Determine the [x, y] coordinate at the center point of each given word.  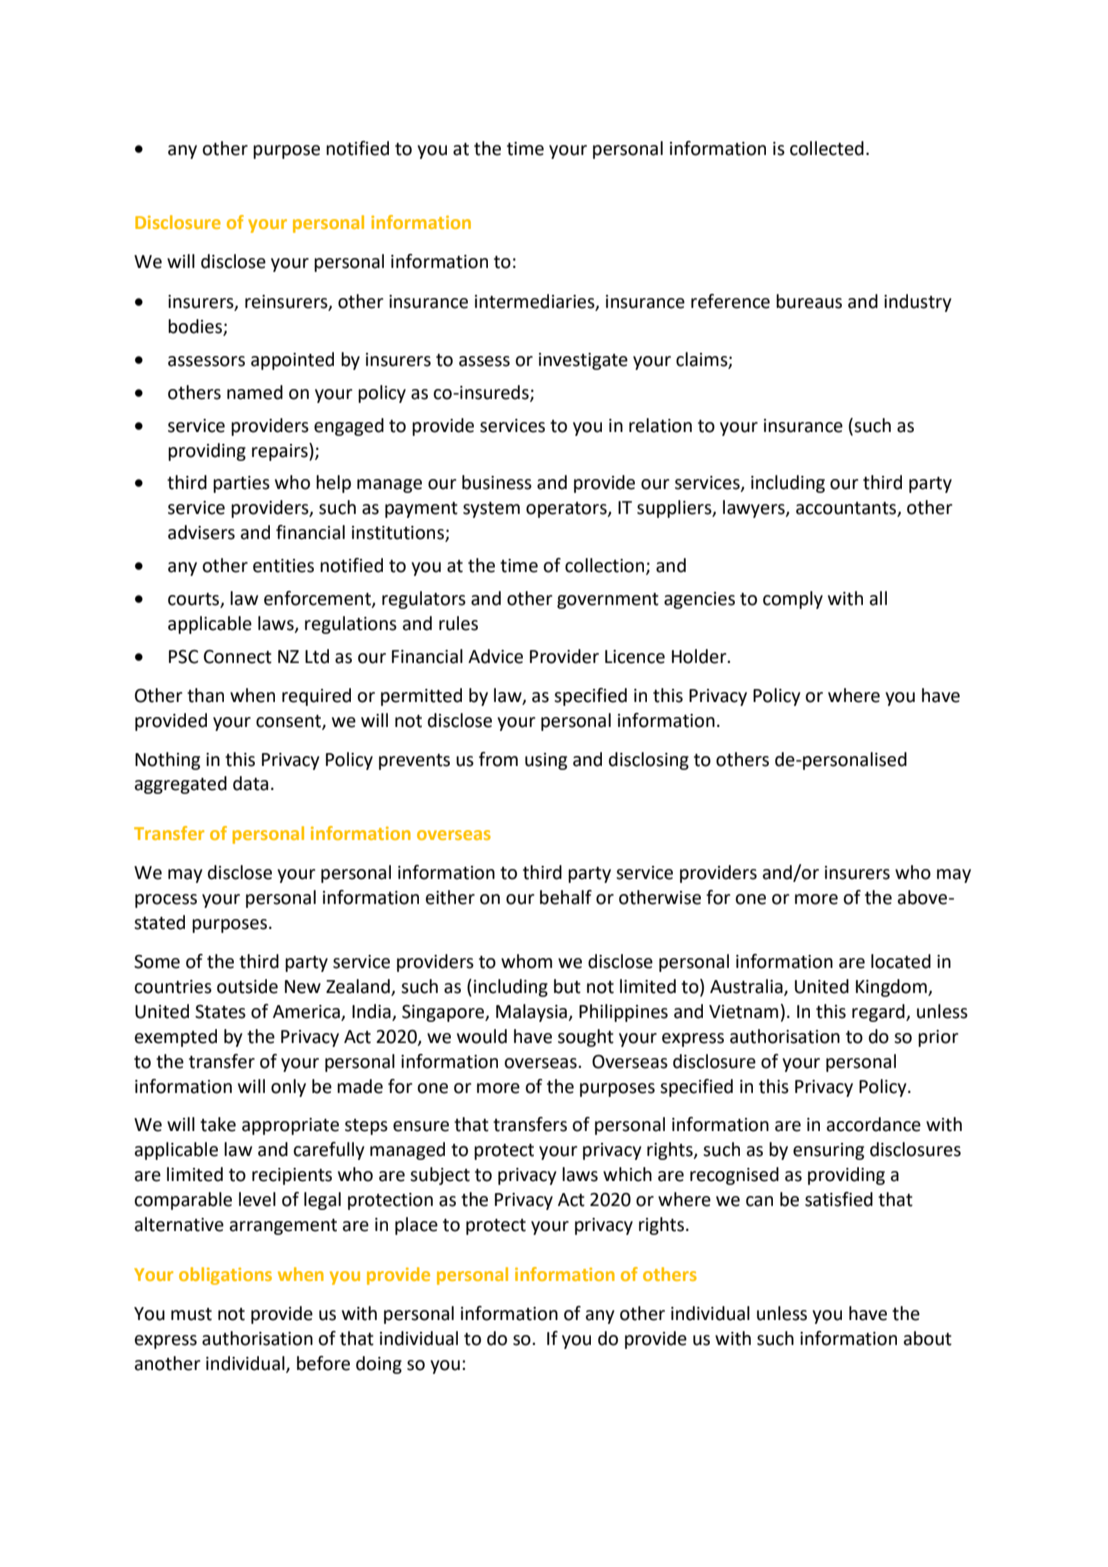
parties [241, 484]
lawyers [755, 509]
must [191, 1314]
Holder [700, 656]
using [546, 761]
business [497, 482]
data [250, 783]
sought [586, 1038]
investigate [583, 361]
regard [879, 1013]
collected [827, 148]
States [220, 1012]
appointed [292, 361]
